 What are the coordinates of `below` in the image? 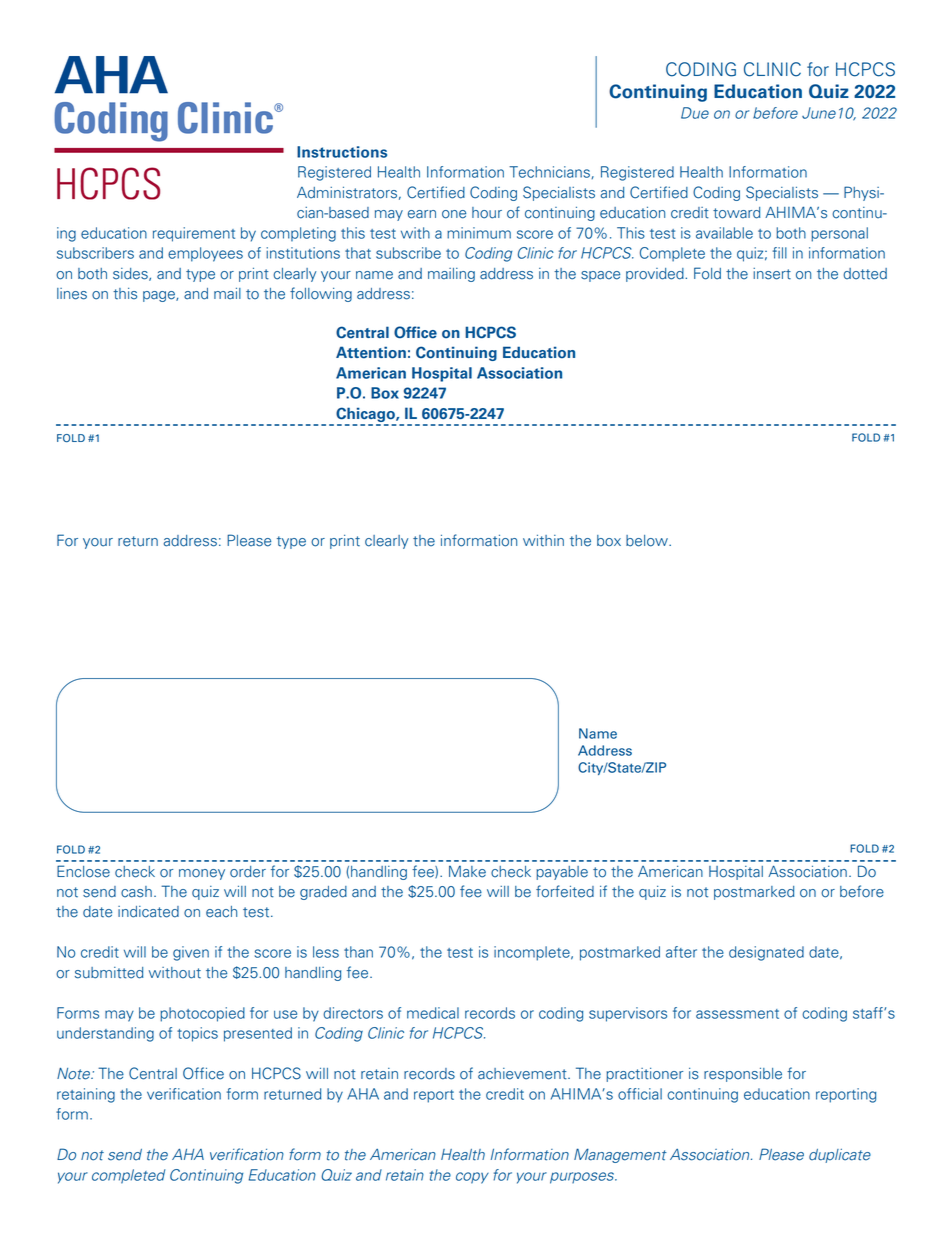 It's located at (648, 541).
